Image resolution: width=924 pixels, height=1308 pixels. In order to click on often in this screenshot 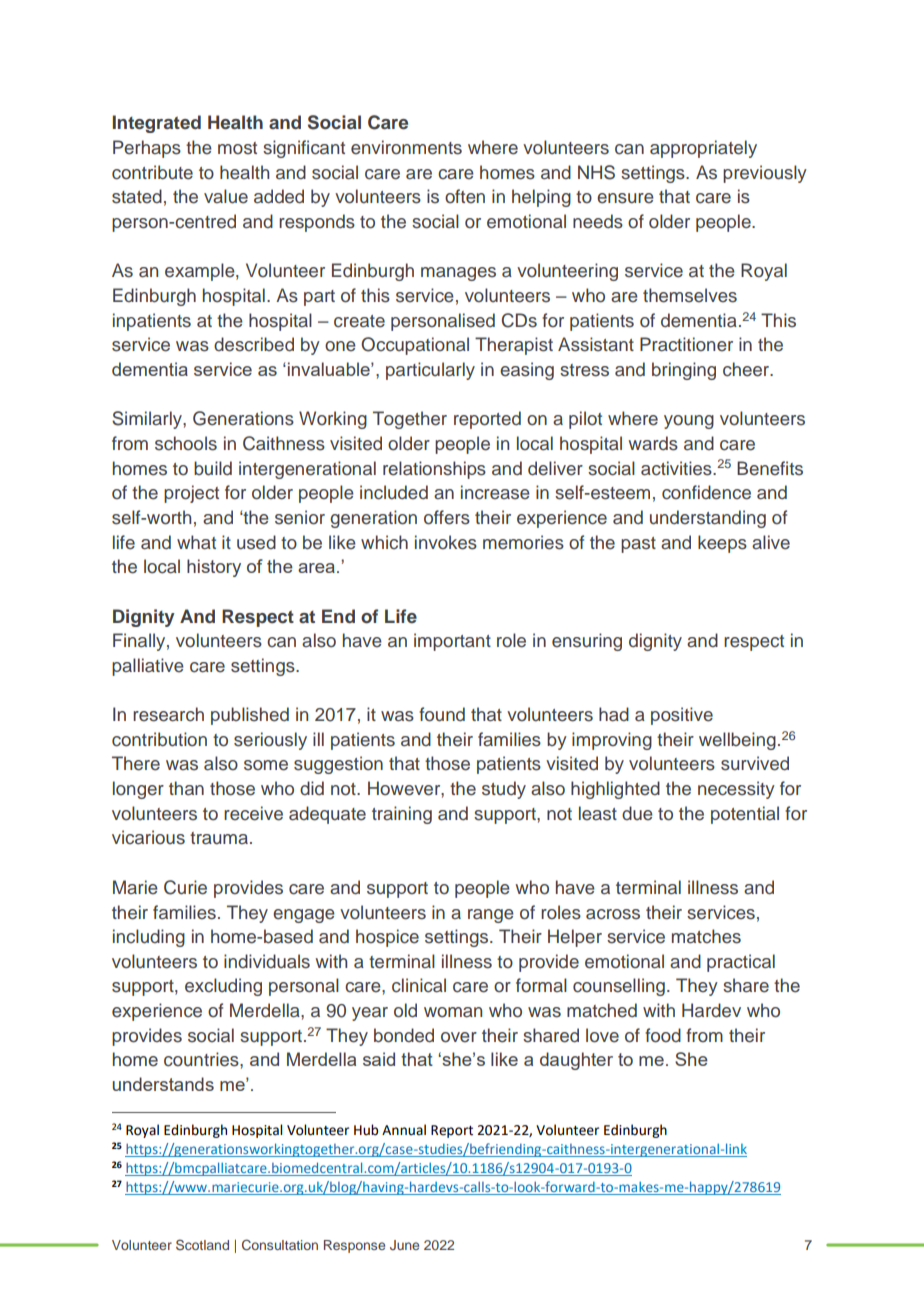, I will do `click(465, 196)`.
